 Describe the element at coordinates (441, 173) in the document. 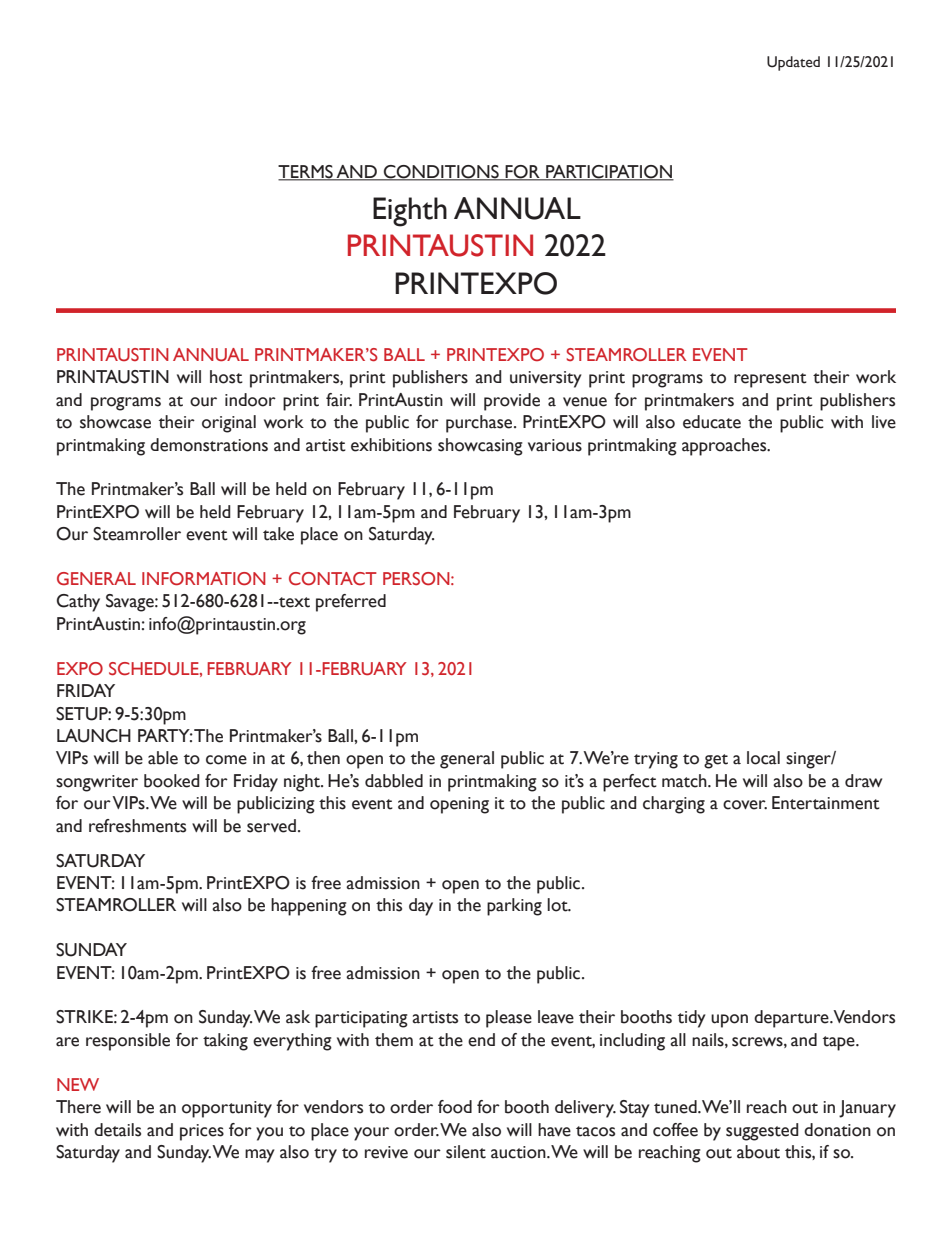

I see `CONDITIONS` at that location.
